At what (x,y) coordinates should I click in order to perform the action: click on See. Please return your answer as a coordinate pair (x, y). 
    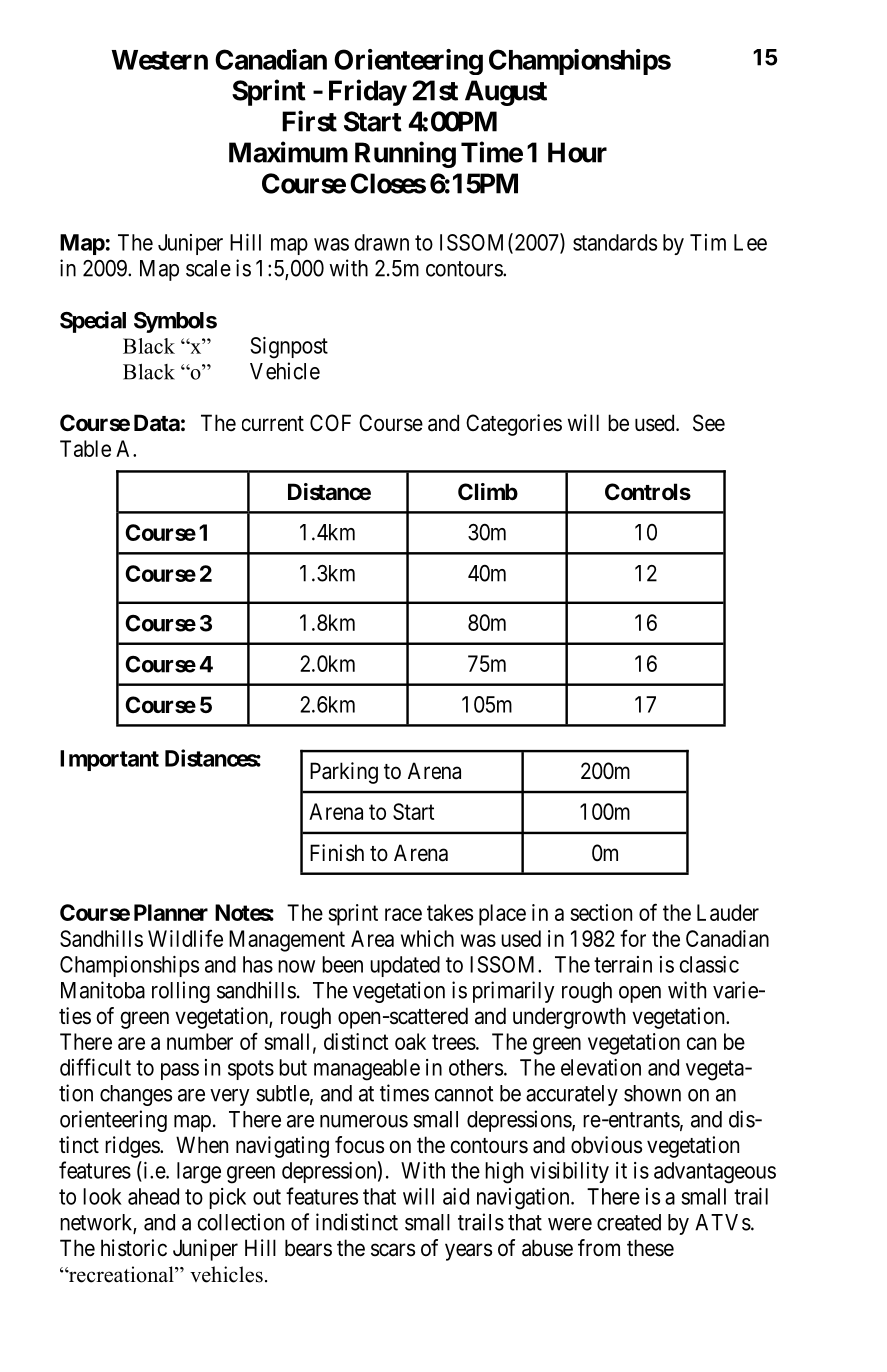
    Looking at the image, I should click on (709, 423).
